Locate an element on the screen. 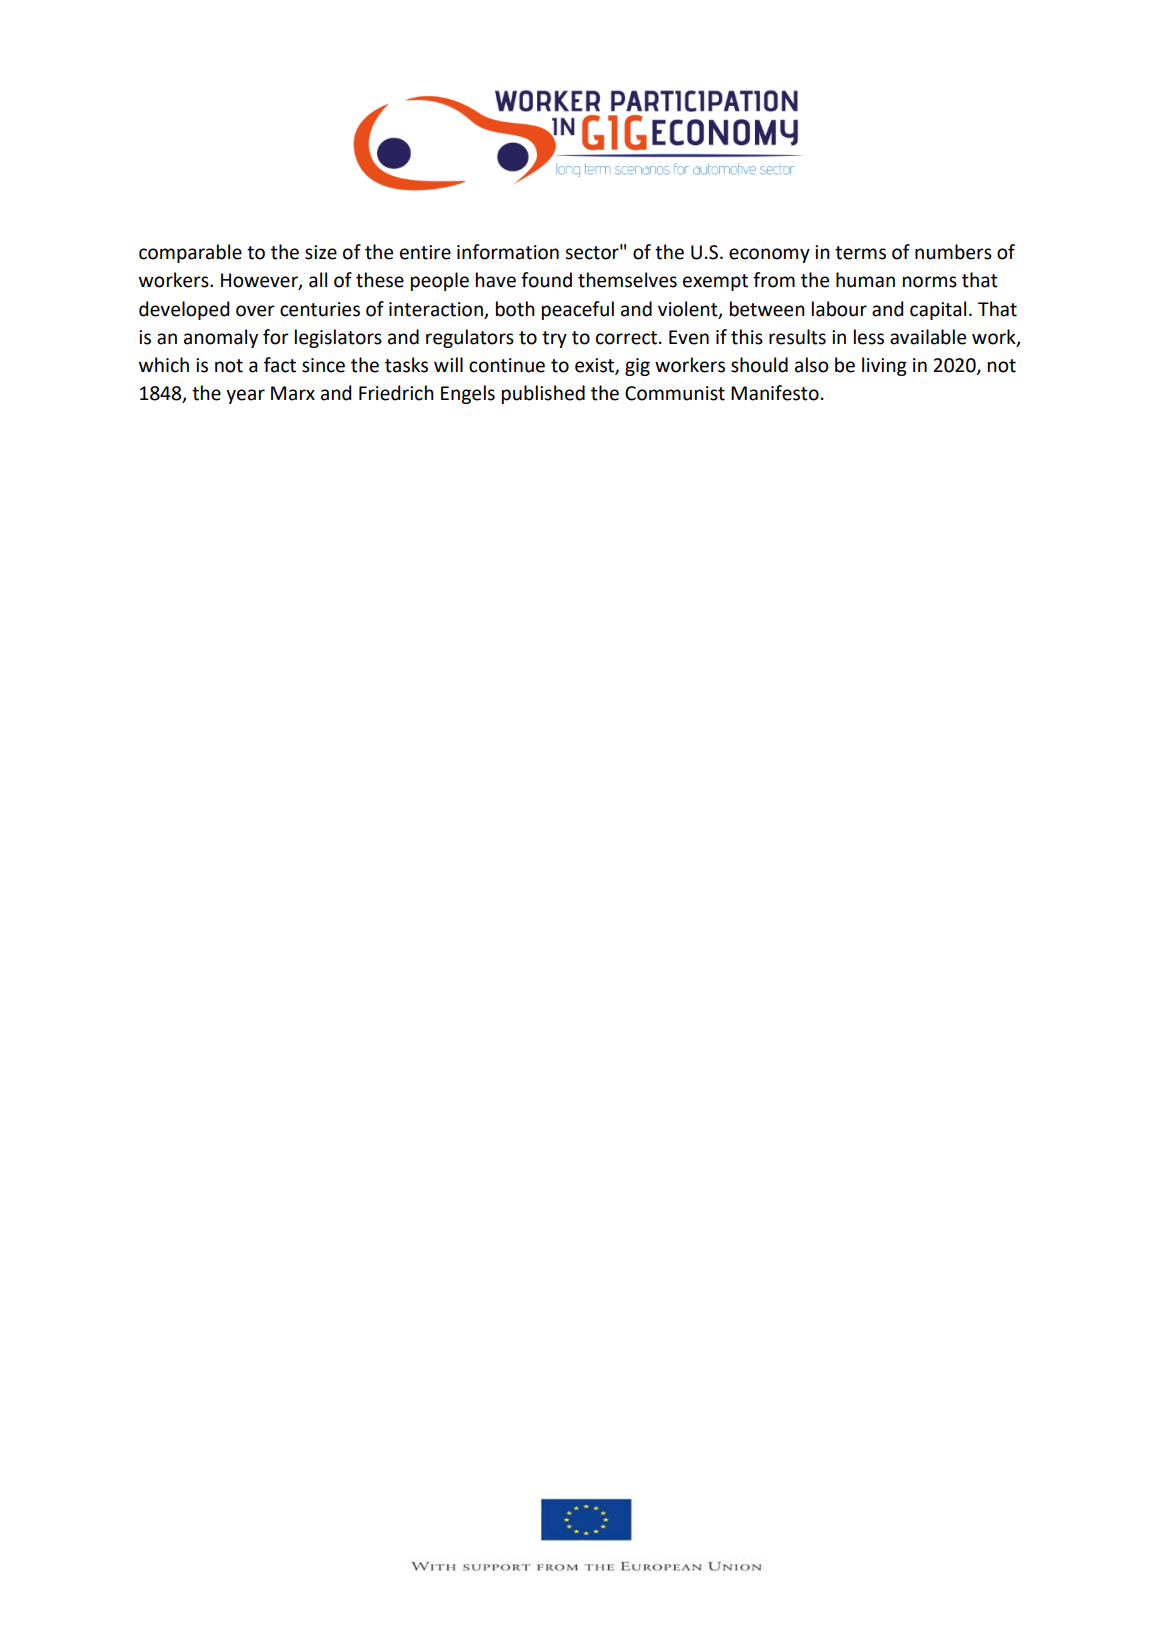 The height and width of the screenshot is (1646, 1164). terms is located at coordinates (860, 253).
